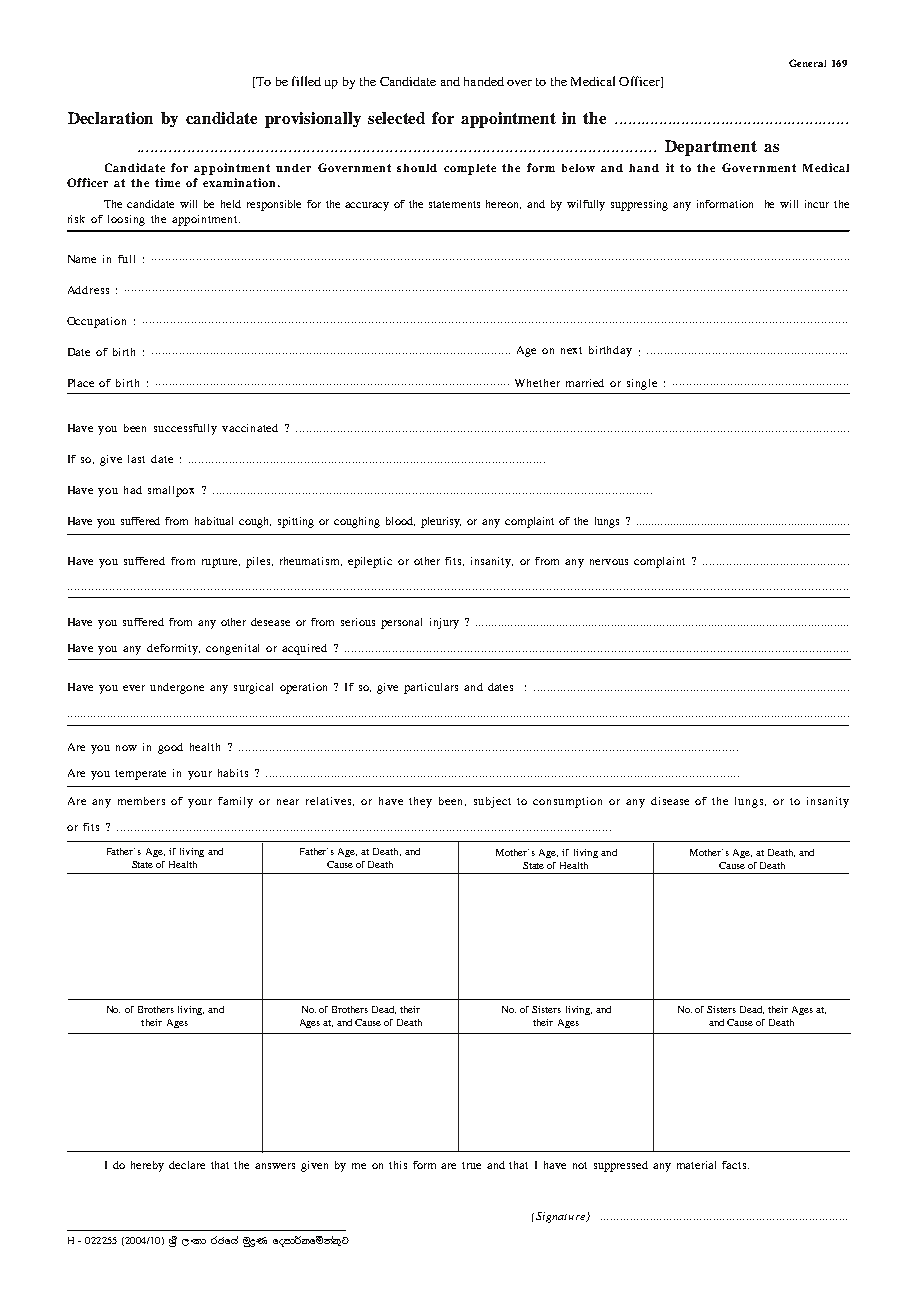  I want to click on selected, so click(396, 118).
